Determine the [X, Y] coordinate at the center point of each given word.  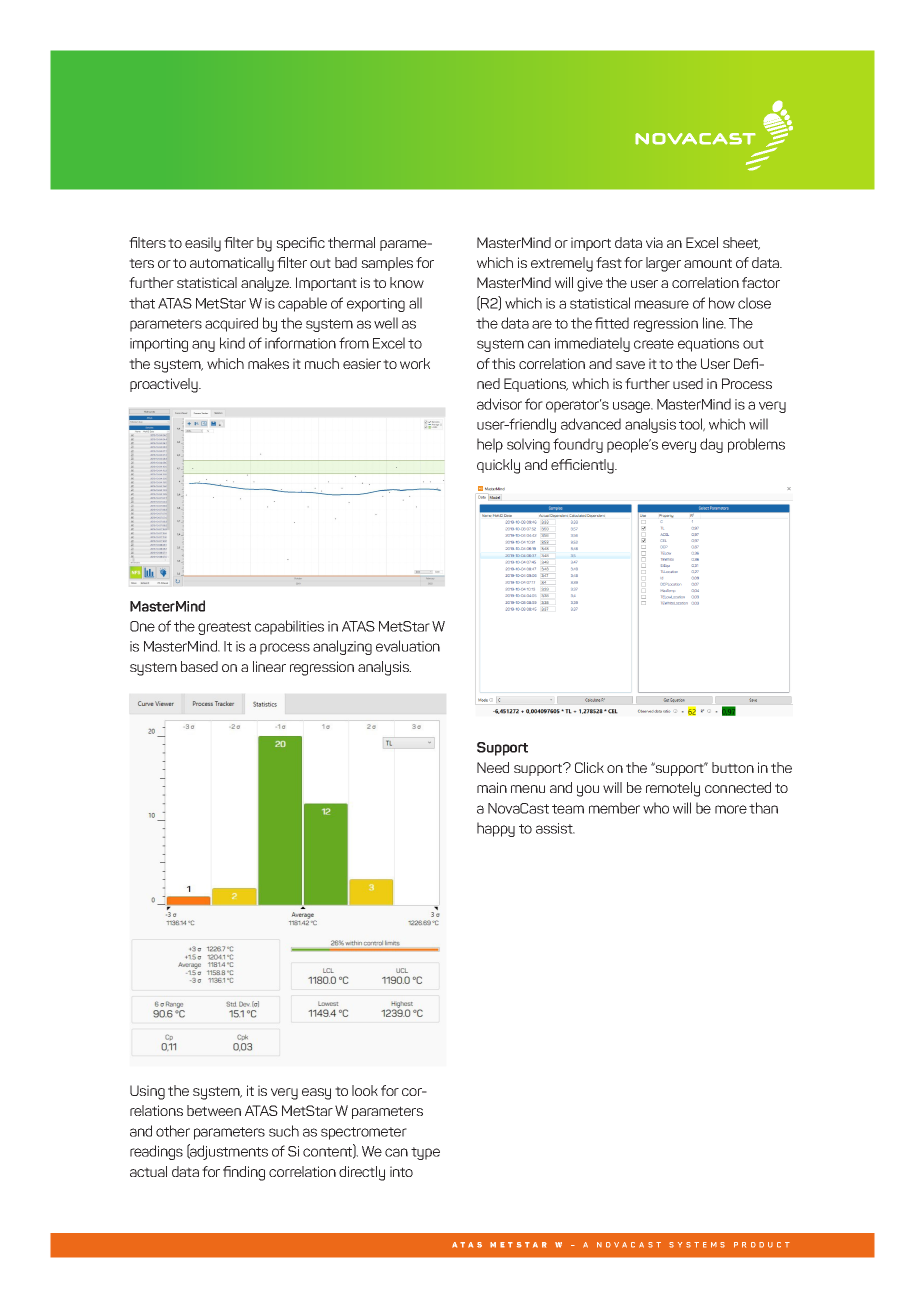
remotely [673, 789]
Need [493, 767]
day [711, 445]
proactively [165, 385]
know [407, 282]
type [425, 1153]
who [656, 808]
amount [708, 263]
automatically [232, 264]
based [199, 666]
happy [496, 829]
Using [147, 1092]
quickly [498, 466]
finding [244, 1173]
